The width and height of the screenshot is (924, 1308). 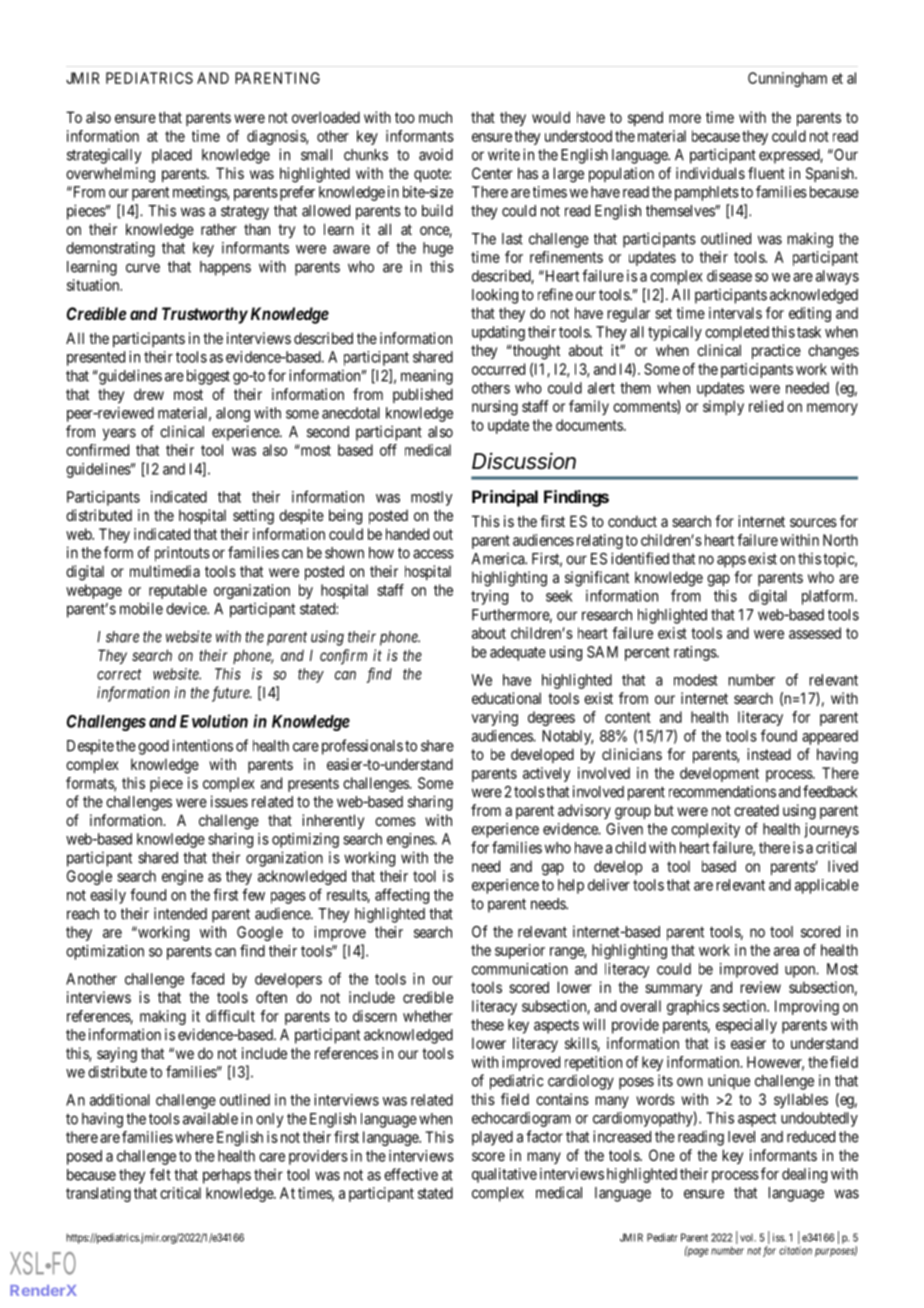 What do you see at coordinates (756, 810) in the screenshot?
I see `created` at bounding box center [756, 810].
